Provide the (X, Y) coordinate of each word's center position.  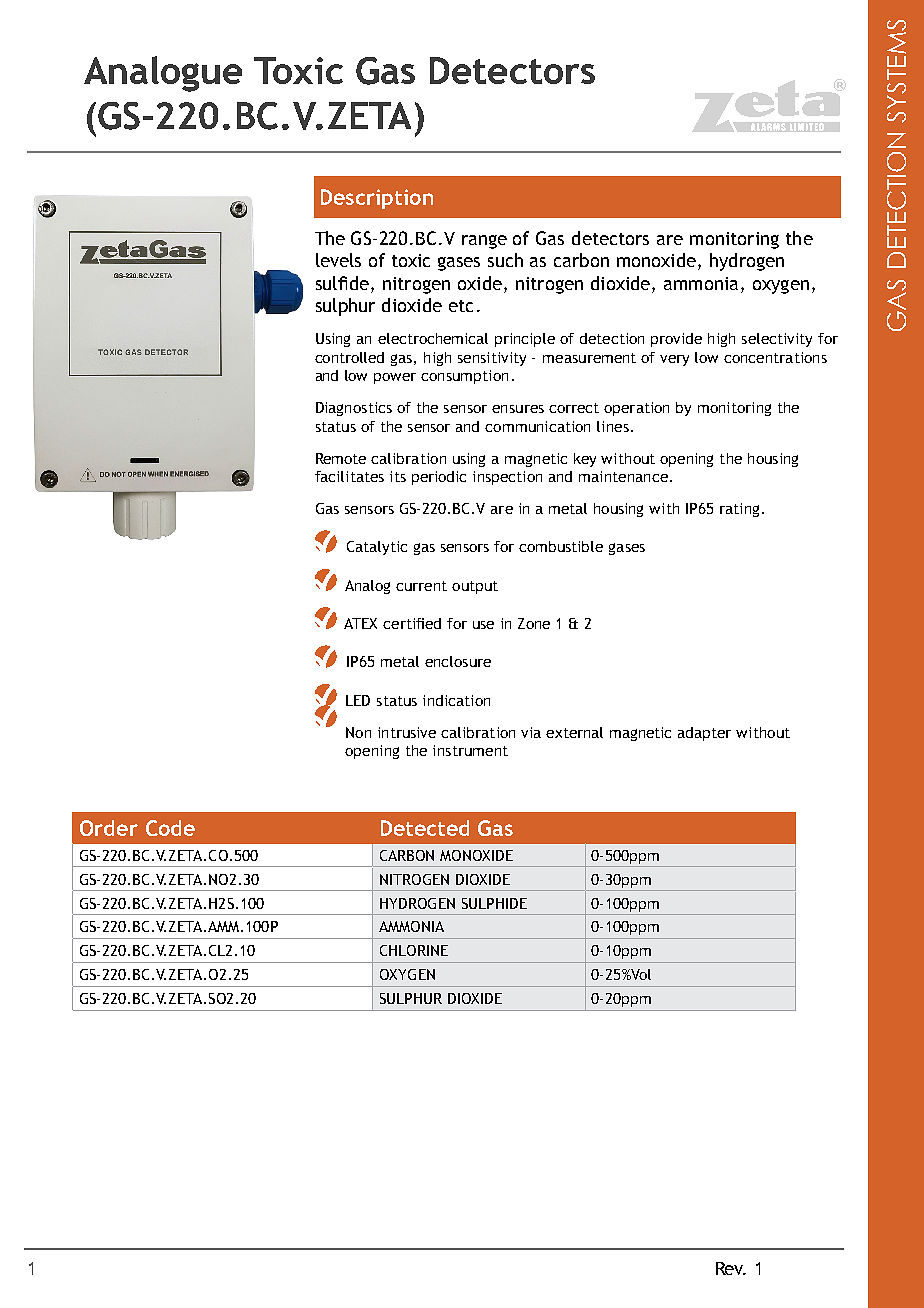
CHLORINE (414, 950)
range (484, 242)
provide (676, 340)
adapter (704, 734)
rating (739, 510)
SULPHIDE (494, 903)
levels (338, 260)
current (421, 586)
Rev (731, 1268)
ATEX (360, 623)
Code (170, 828)
